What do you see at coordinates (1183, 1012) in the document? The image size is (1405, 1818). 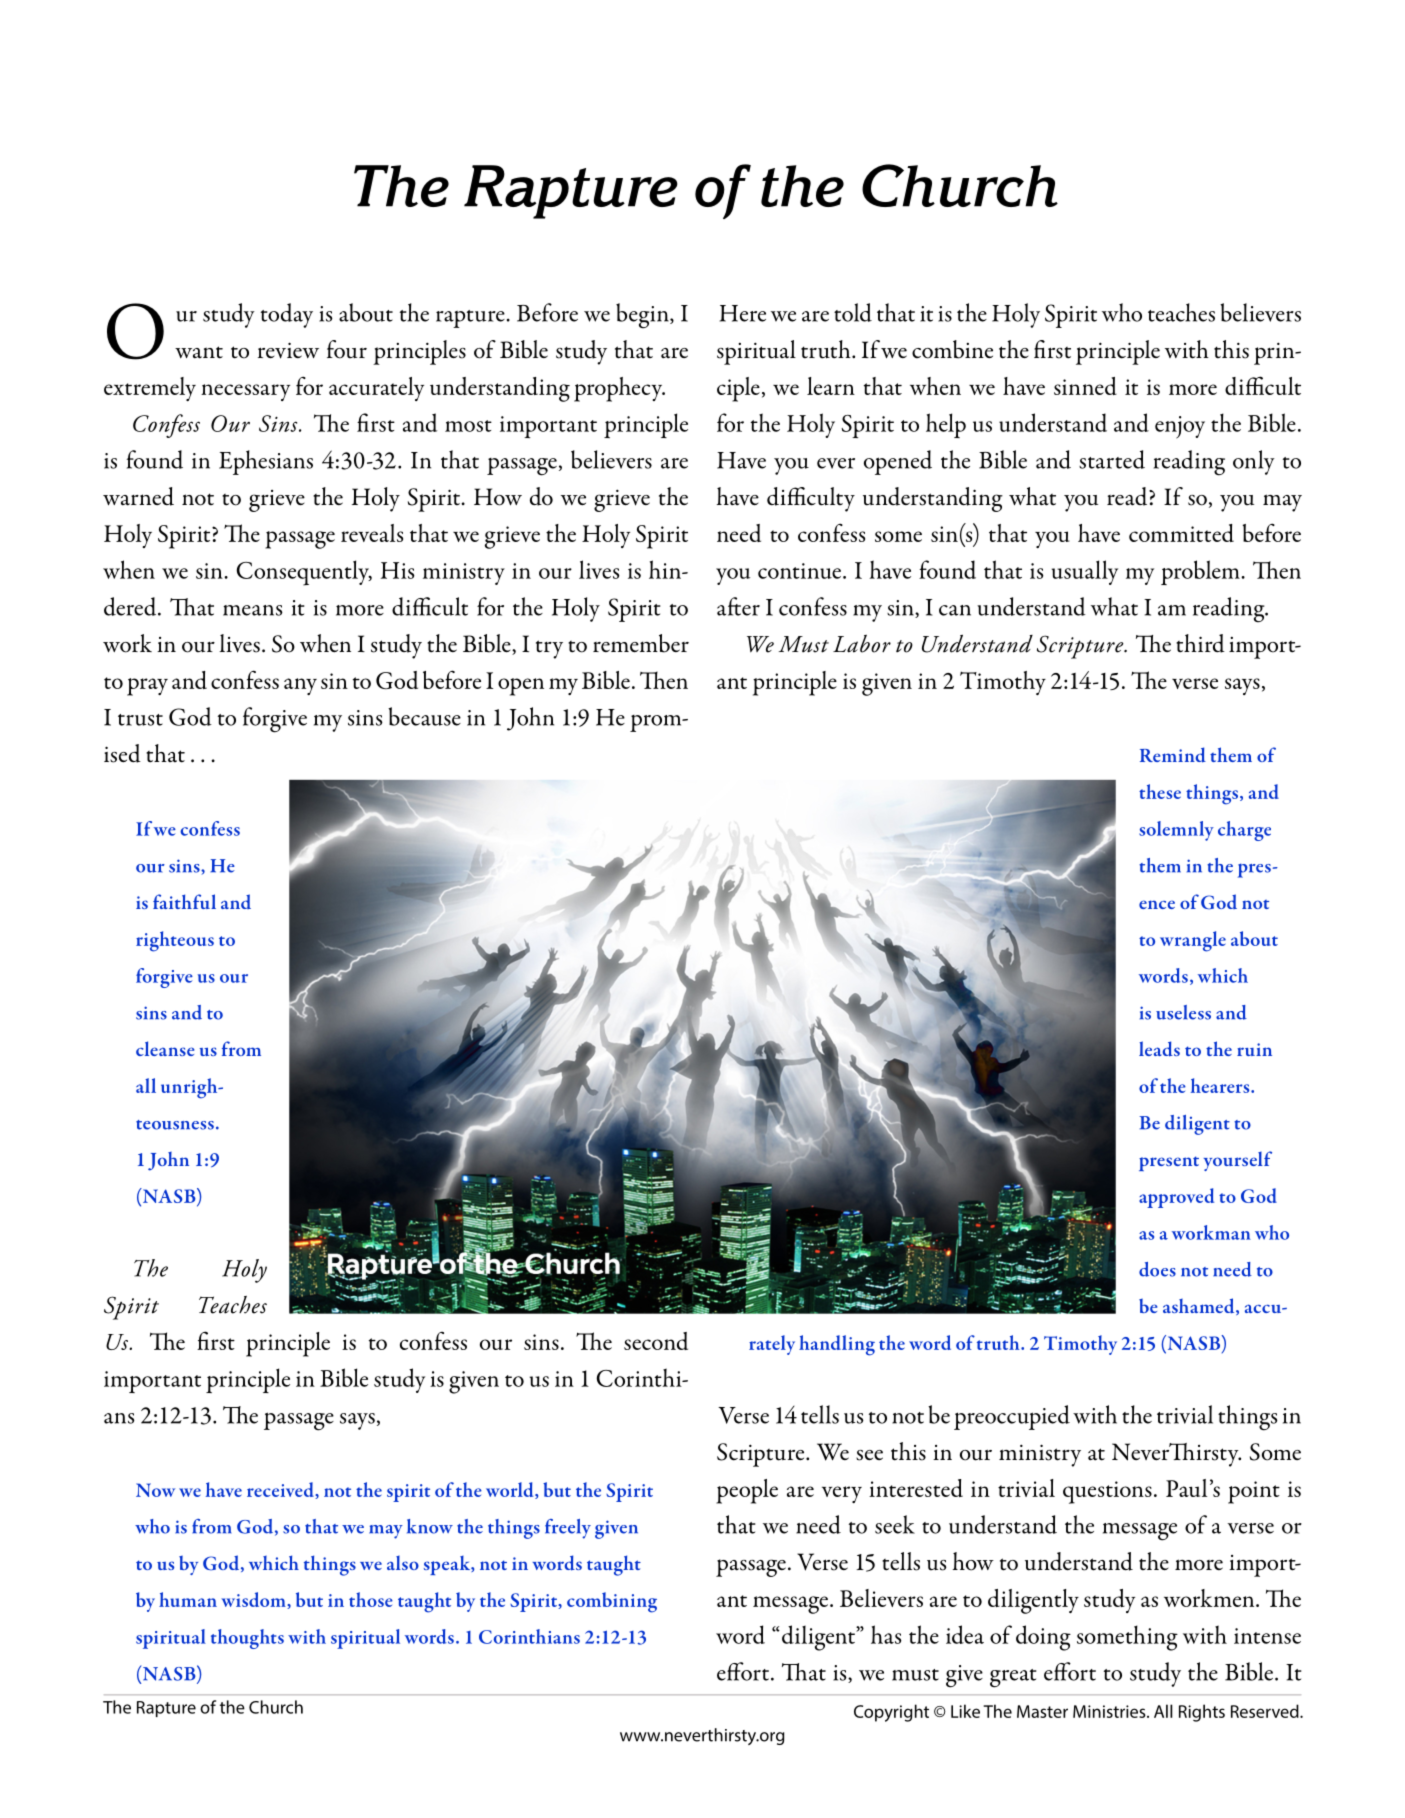 I see `useless` at bounding box center [1183, 1012].
